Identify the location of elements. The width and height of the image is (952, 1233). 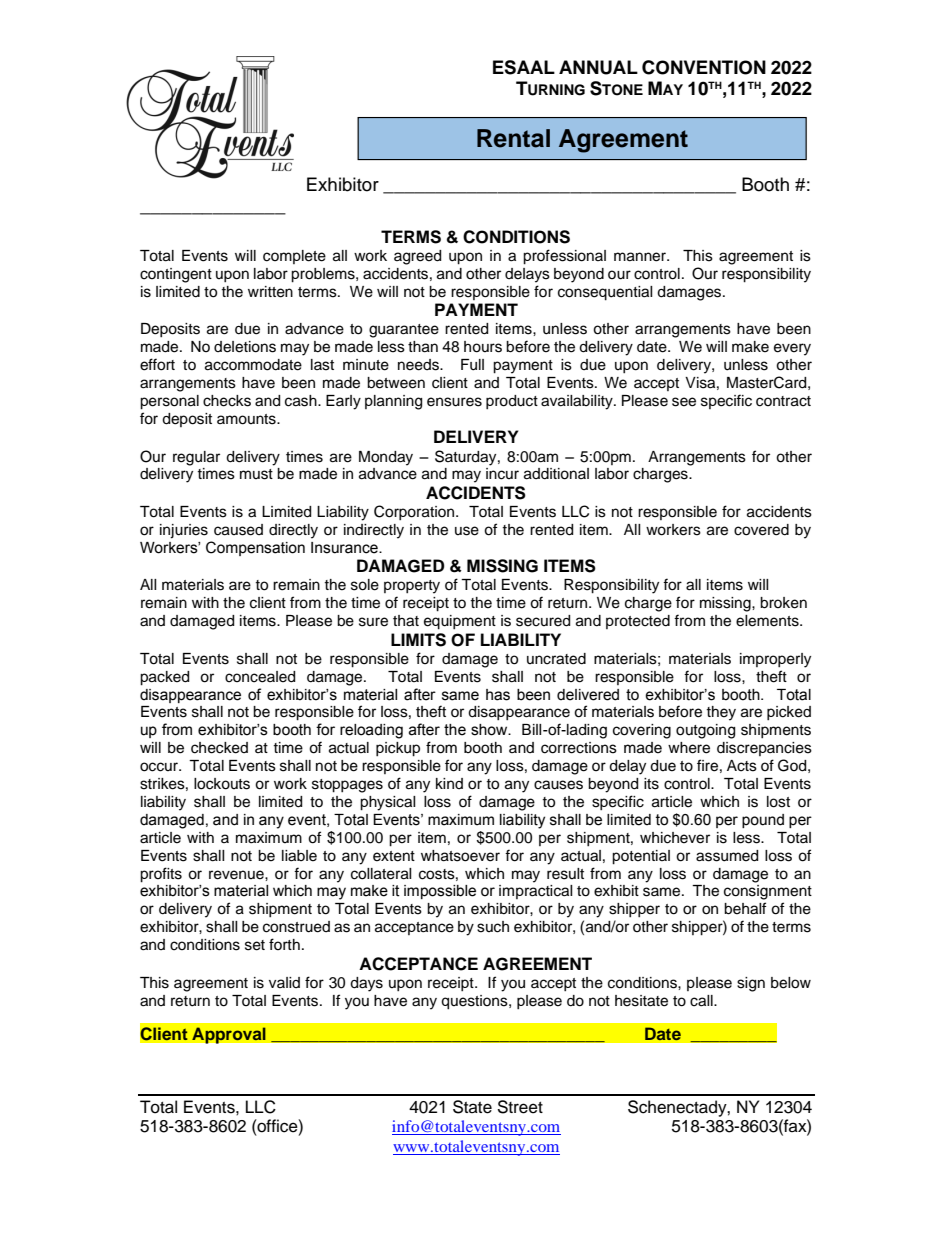
(768, 621).
